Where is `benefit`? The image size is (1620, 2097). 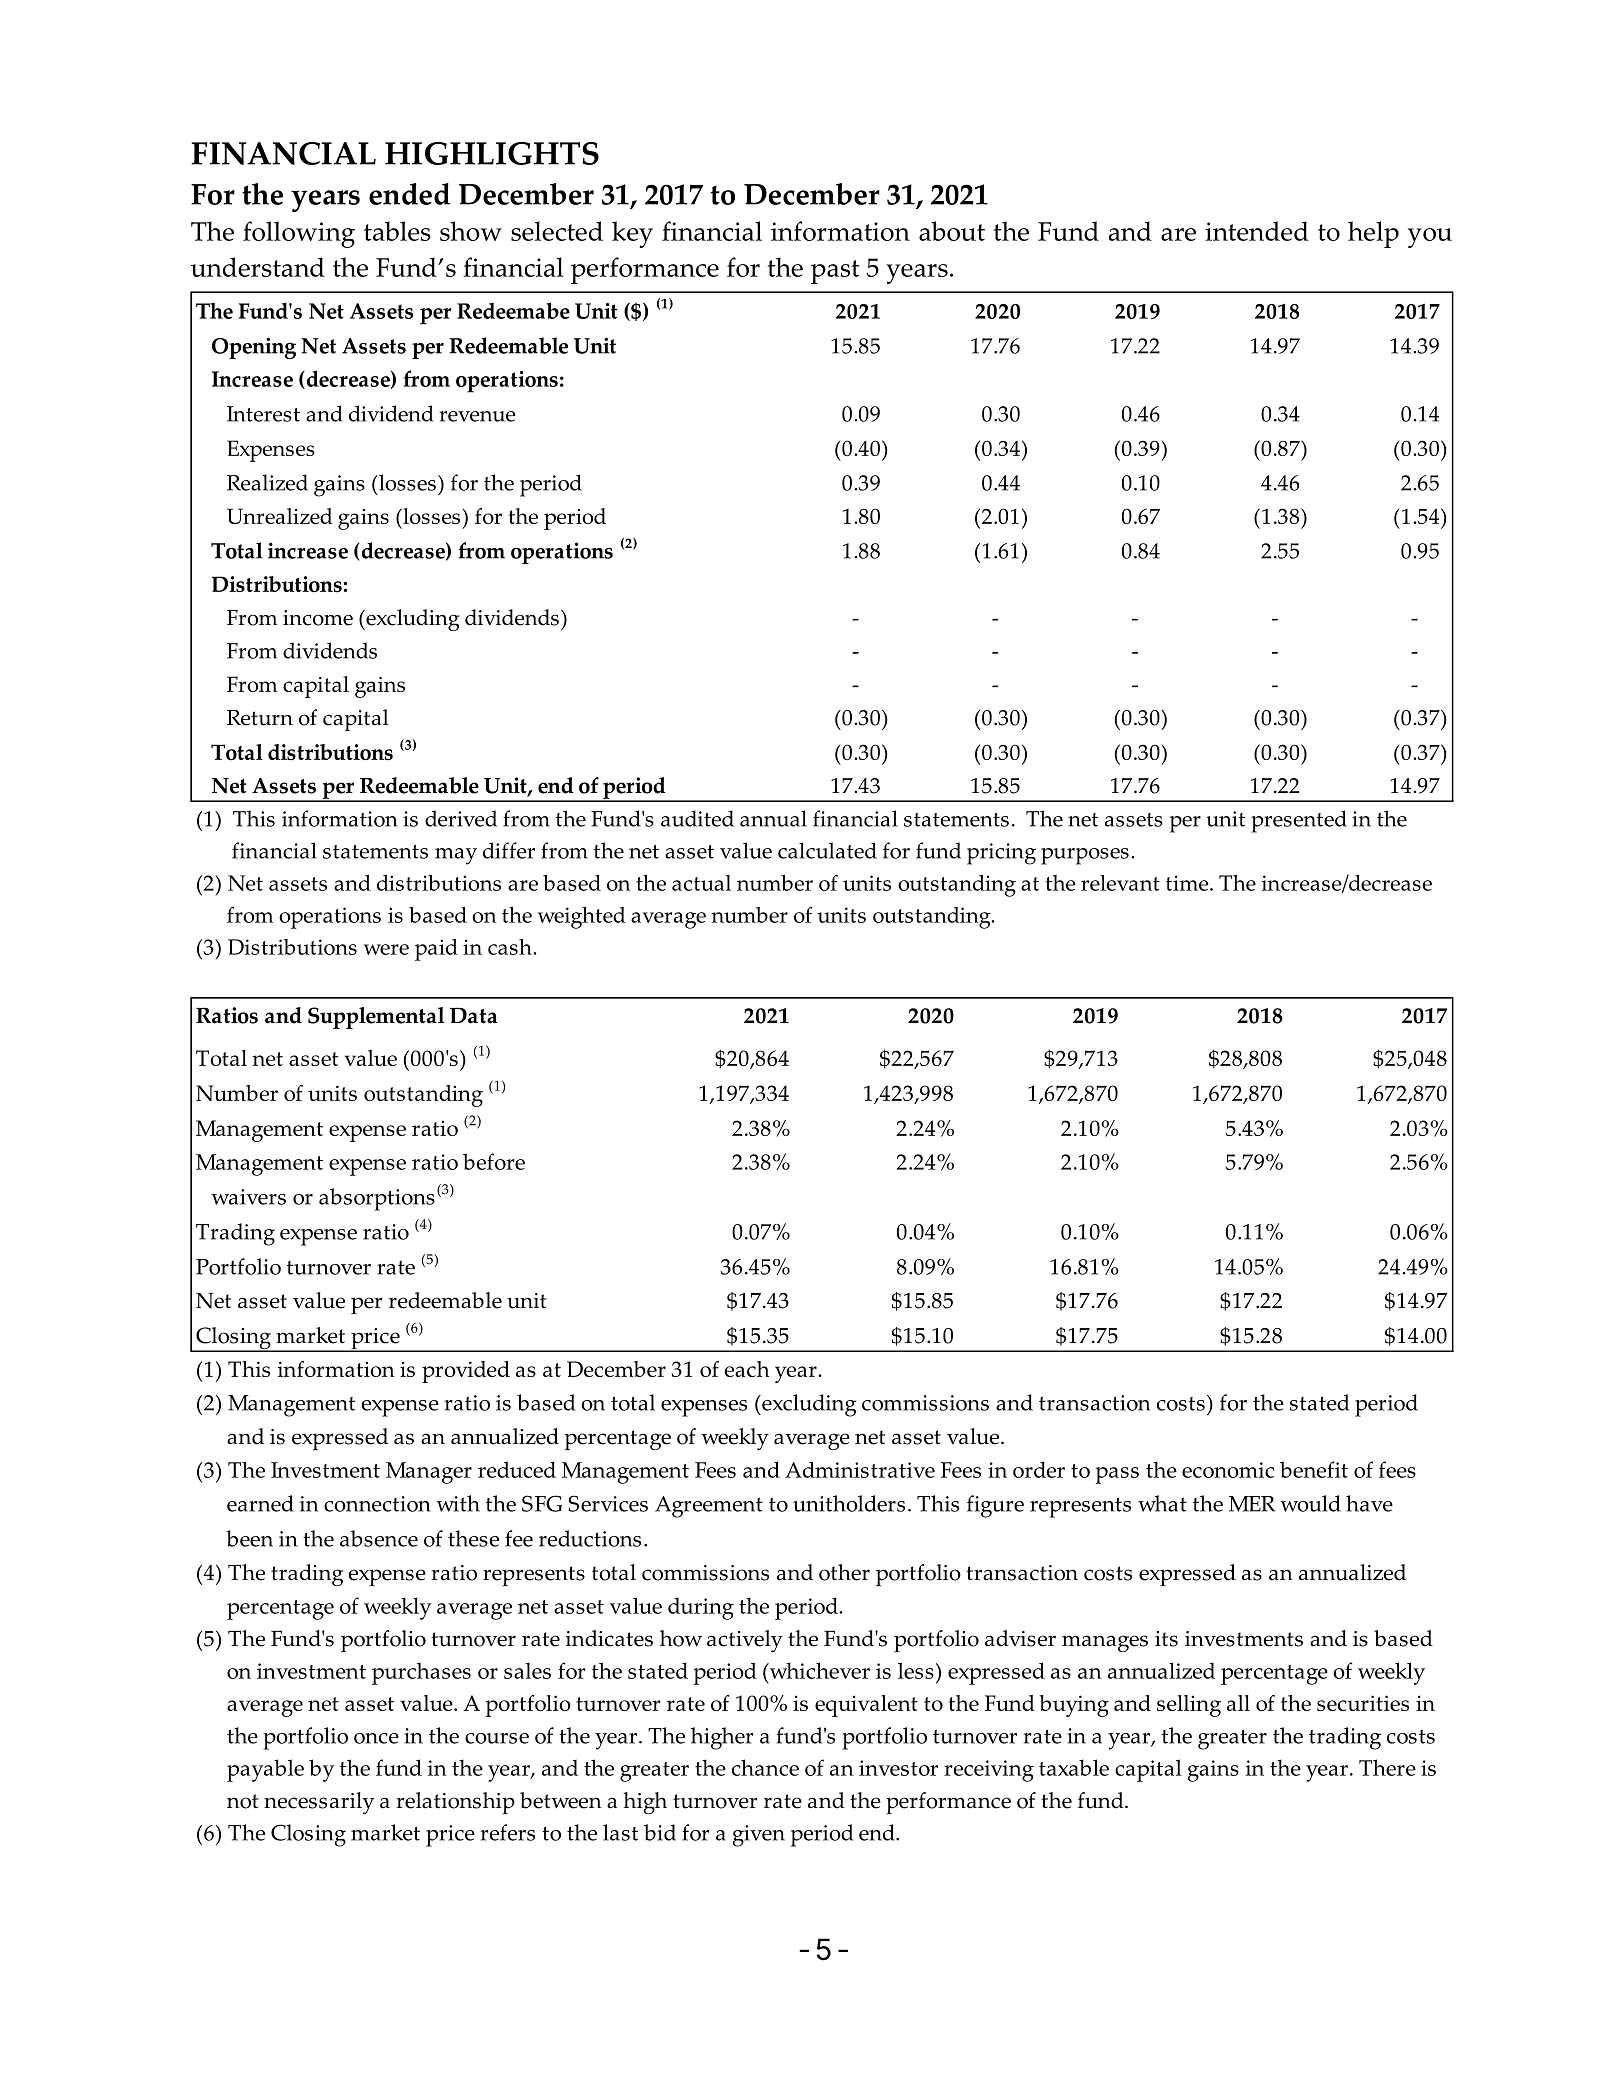
benefit is located at coordinates (1314, 1469).
